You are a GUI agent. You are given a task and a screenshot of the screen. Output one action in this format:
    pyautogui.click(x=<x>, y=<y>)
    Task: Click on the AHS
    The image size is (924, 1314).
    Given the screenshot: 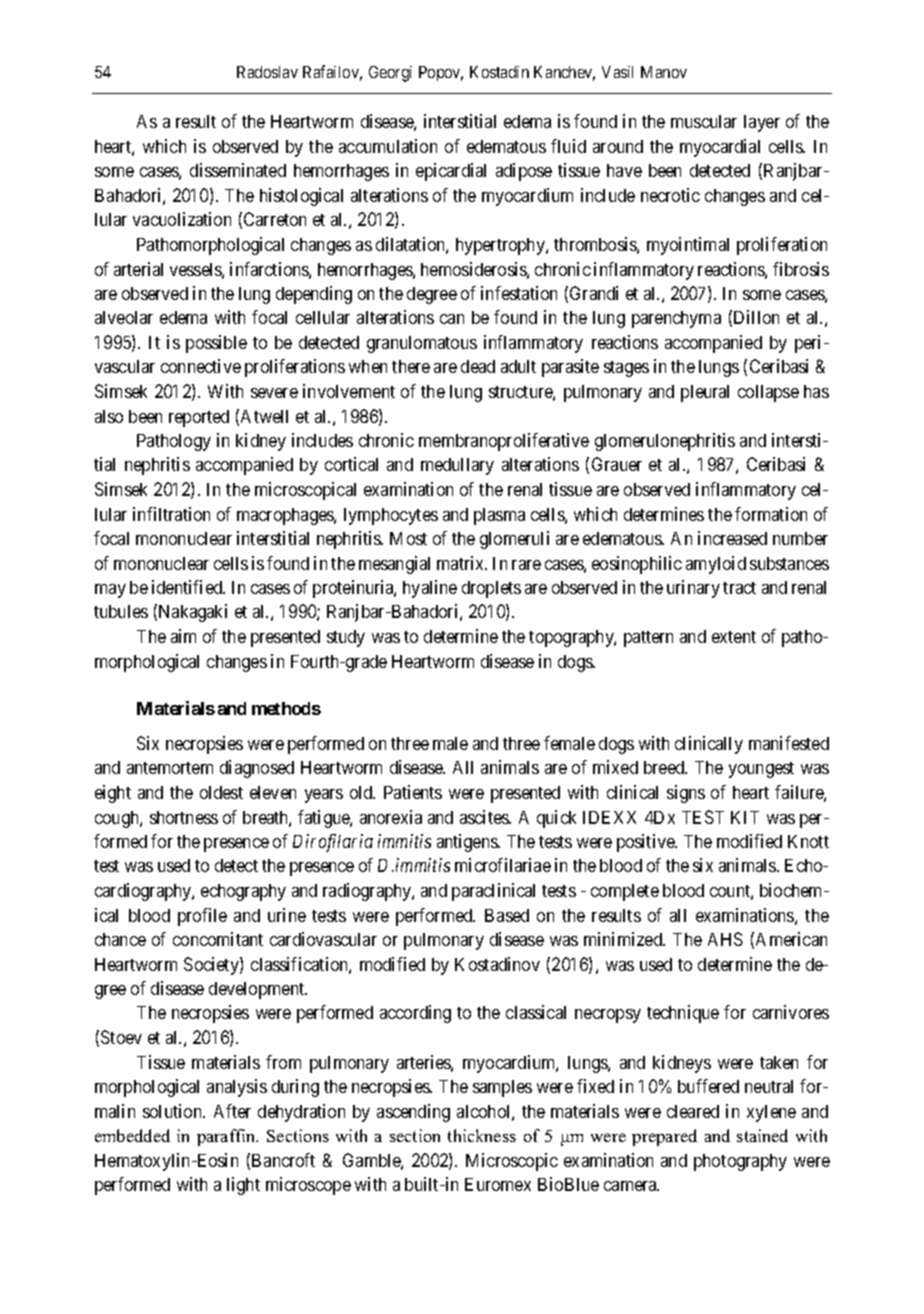 What is the action you would take?
    pyautogui.click(x=725, y=939)
